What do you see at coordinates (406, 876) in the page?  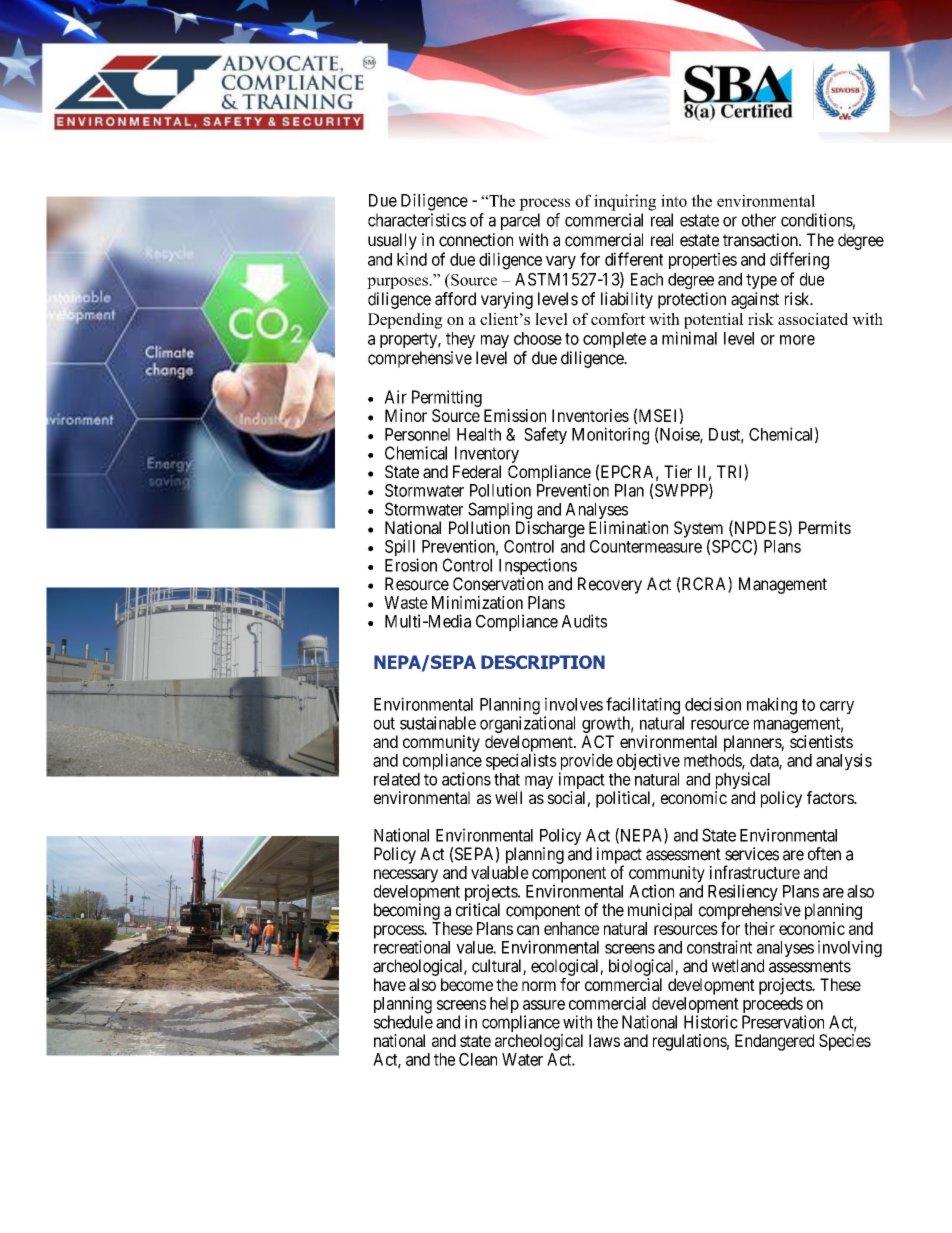 I see `necessary` at bounding box center [406, 876].
